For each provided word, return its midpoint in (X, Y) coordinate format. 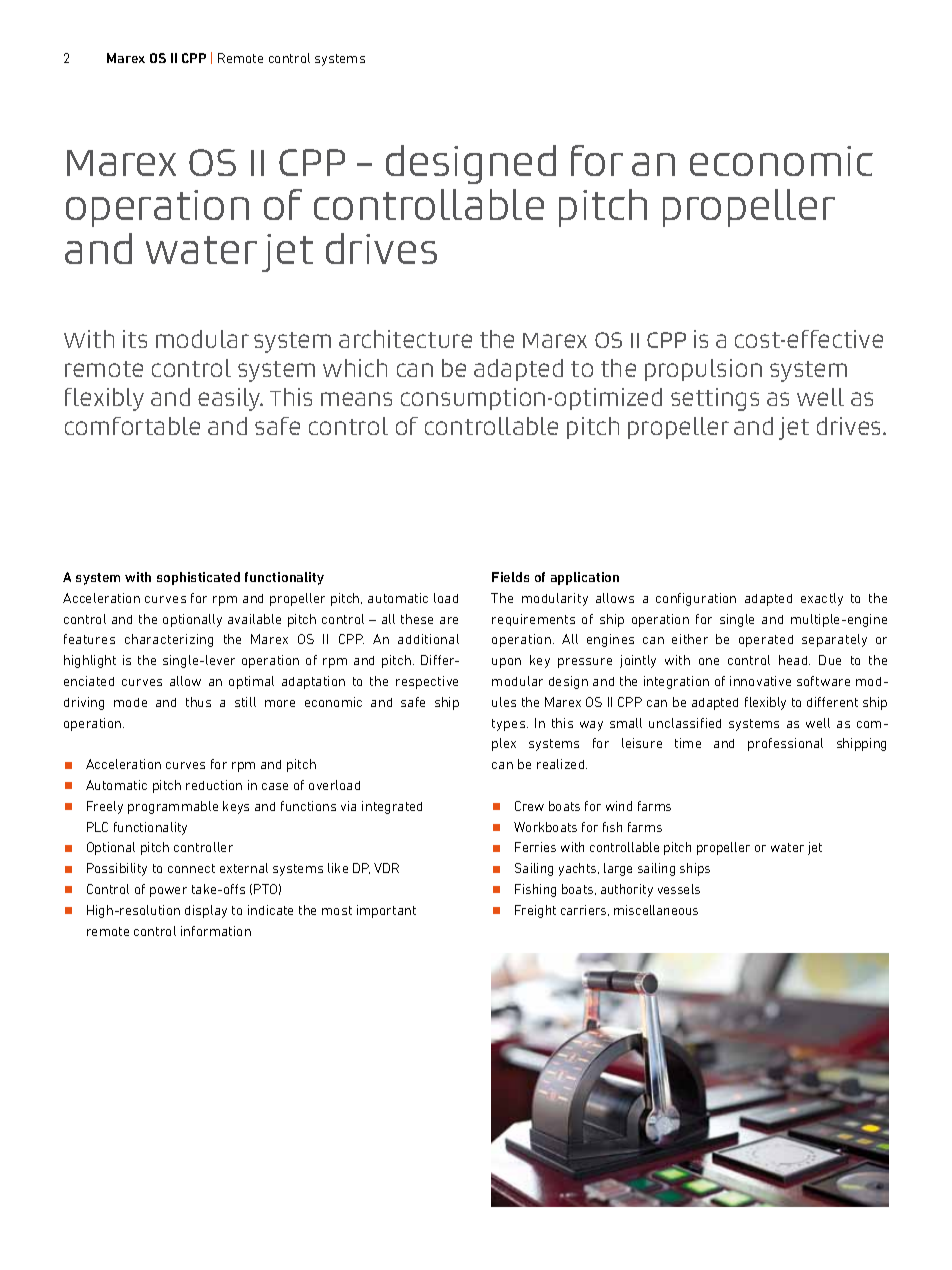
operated (766, 641)
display (206, 911)
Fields (510, 577)
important (386, 911)
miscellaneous (656, 910)
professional (785, 744)
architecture (405, 339)
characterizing (169, 640)
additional (428, 639)
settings (715, 399)
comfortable (132, 426)
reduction (214, 785)
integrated (392, 807)
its (135, 339)
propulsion (703, 370)
